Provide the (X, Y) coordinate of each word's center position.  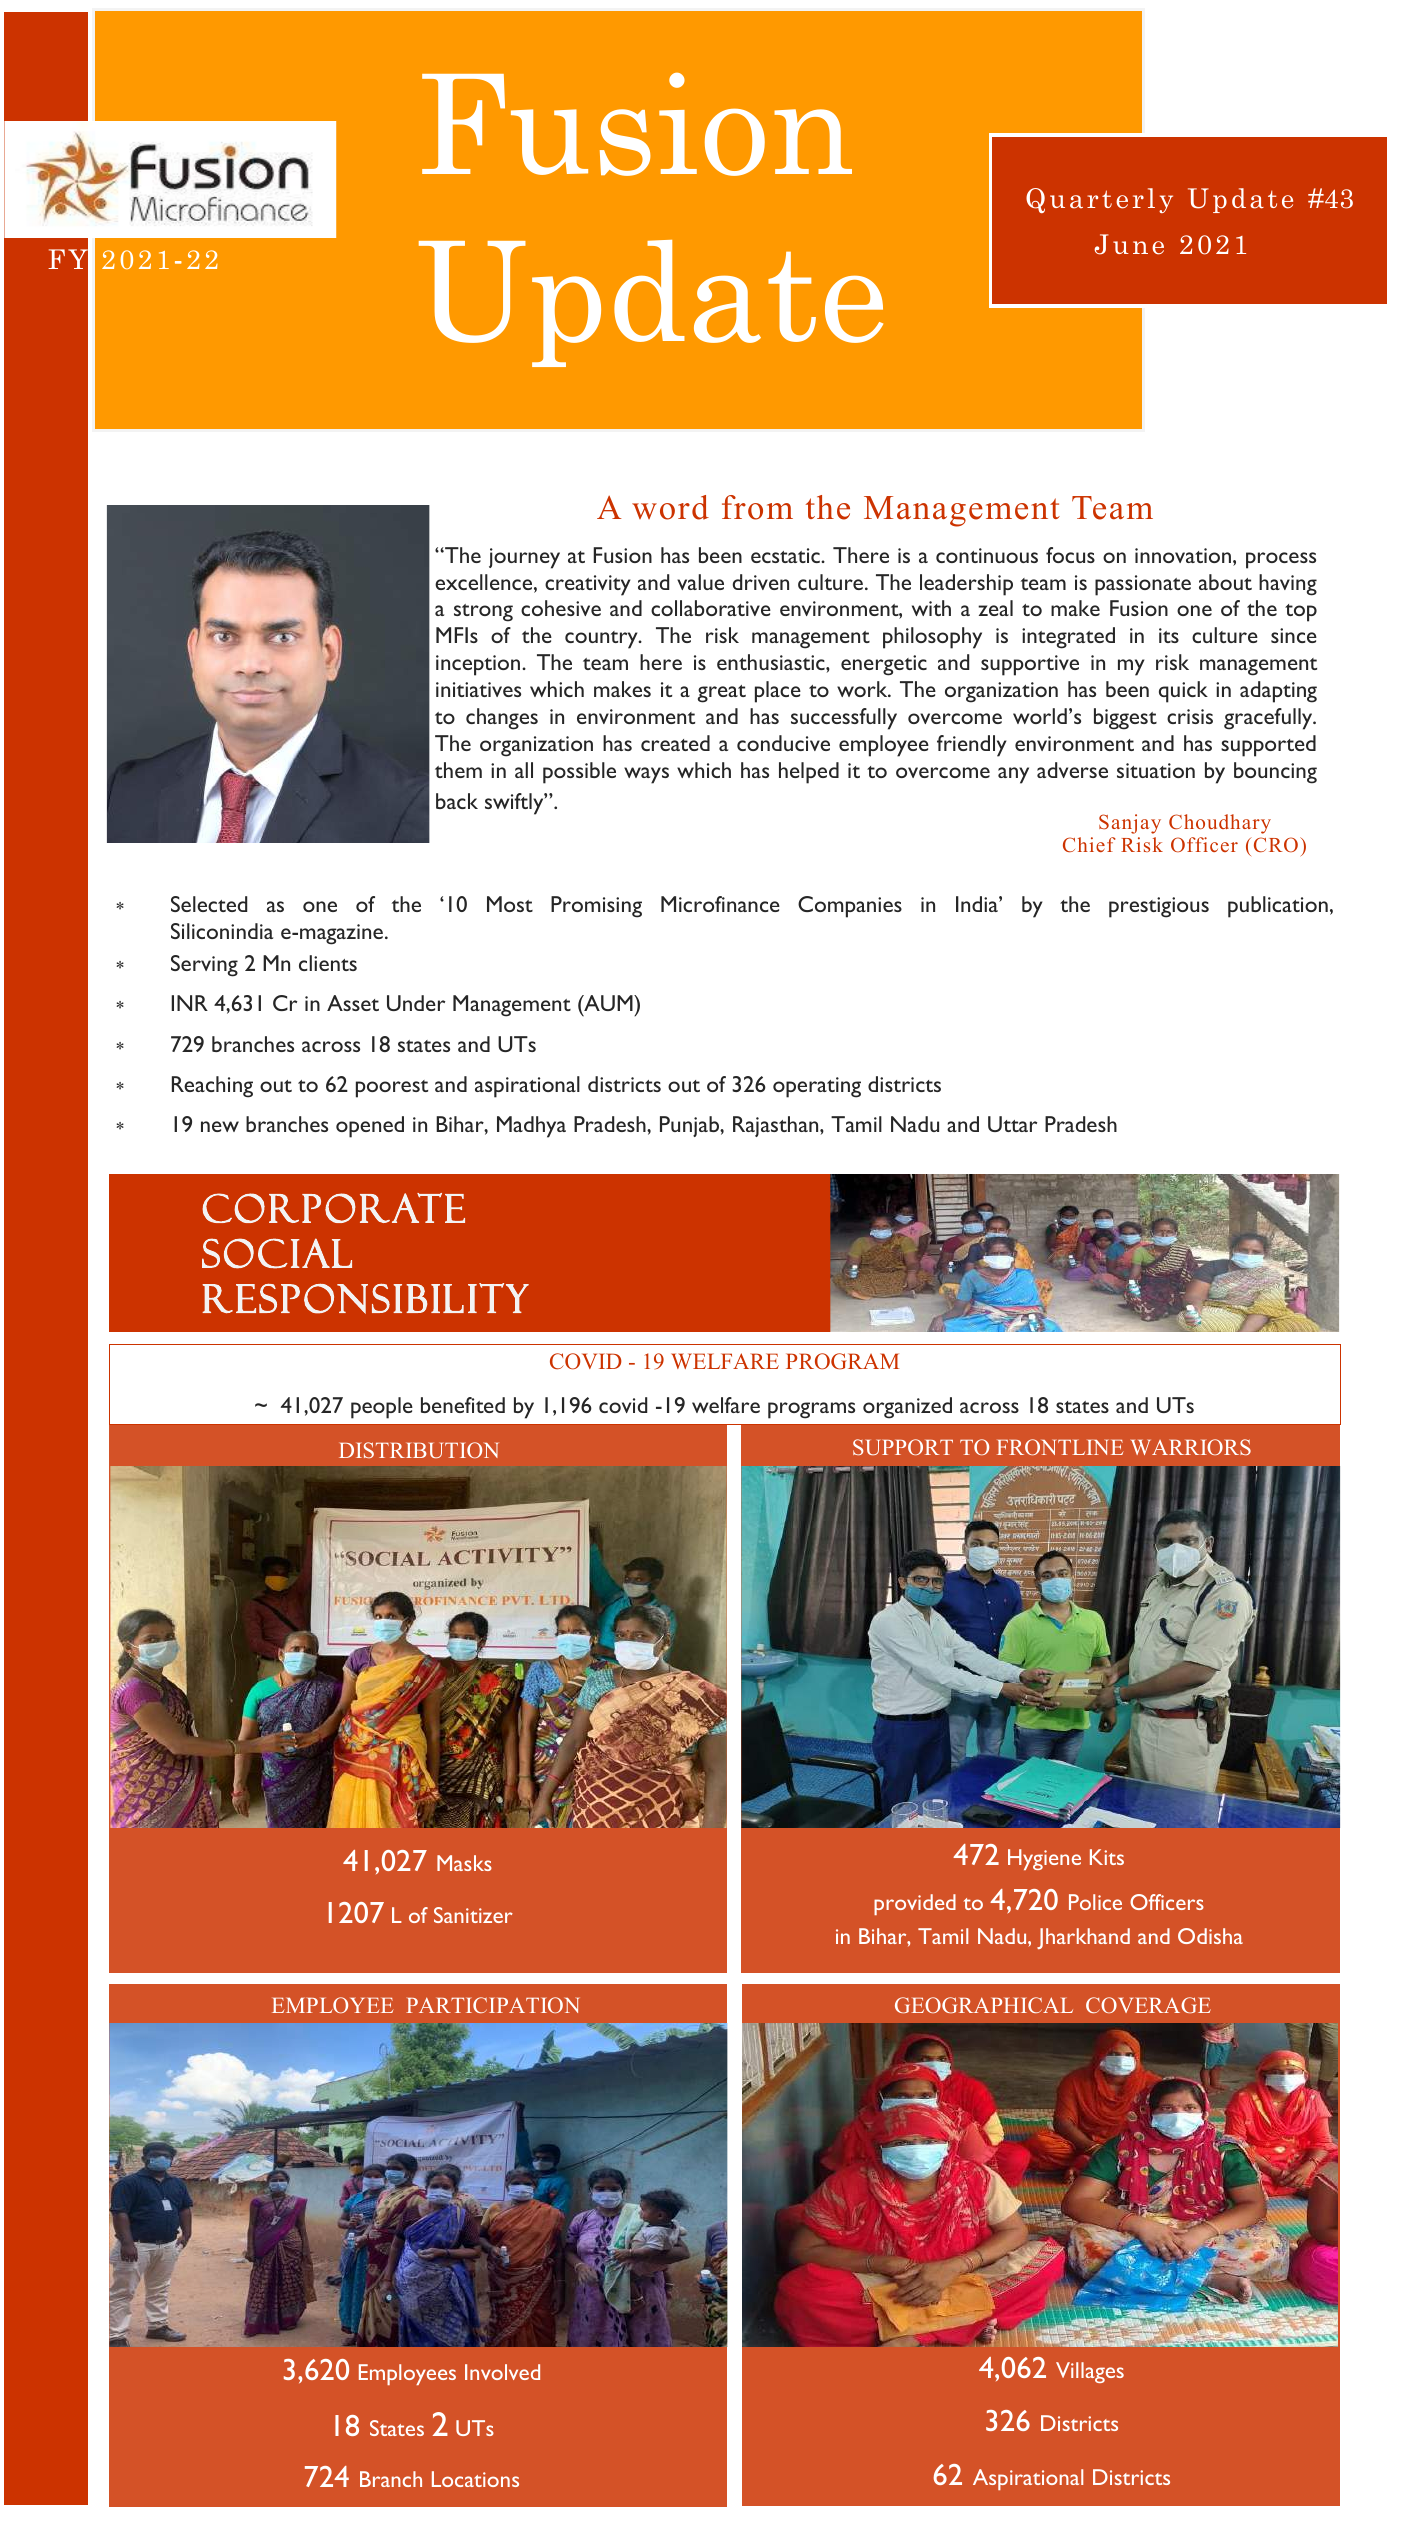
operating (817, 1087)
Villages (1090, 2372)
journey (524, 558)
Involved (502, 2372)
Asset (353, 1003)
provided (915, 1904)
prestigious (1159, 907)
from (757, 507)
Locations (475, 2479)
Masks (464, 1863)
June (1129, 244)
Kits (1107, 1857)
